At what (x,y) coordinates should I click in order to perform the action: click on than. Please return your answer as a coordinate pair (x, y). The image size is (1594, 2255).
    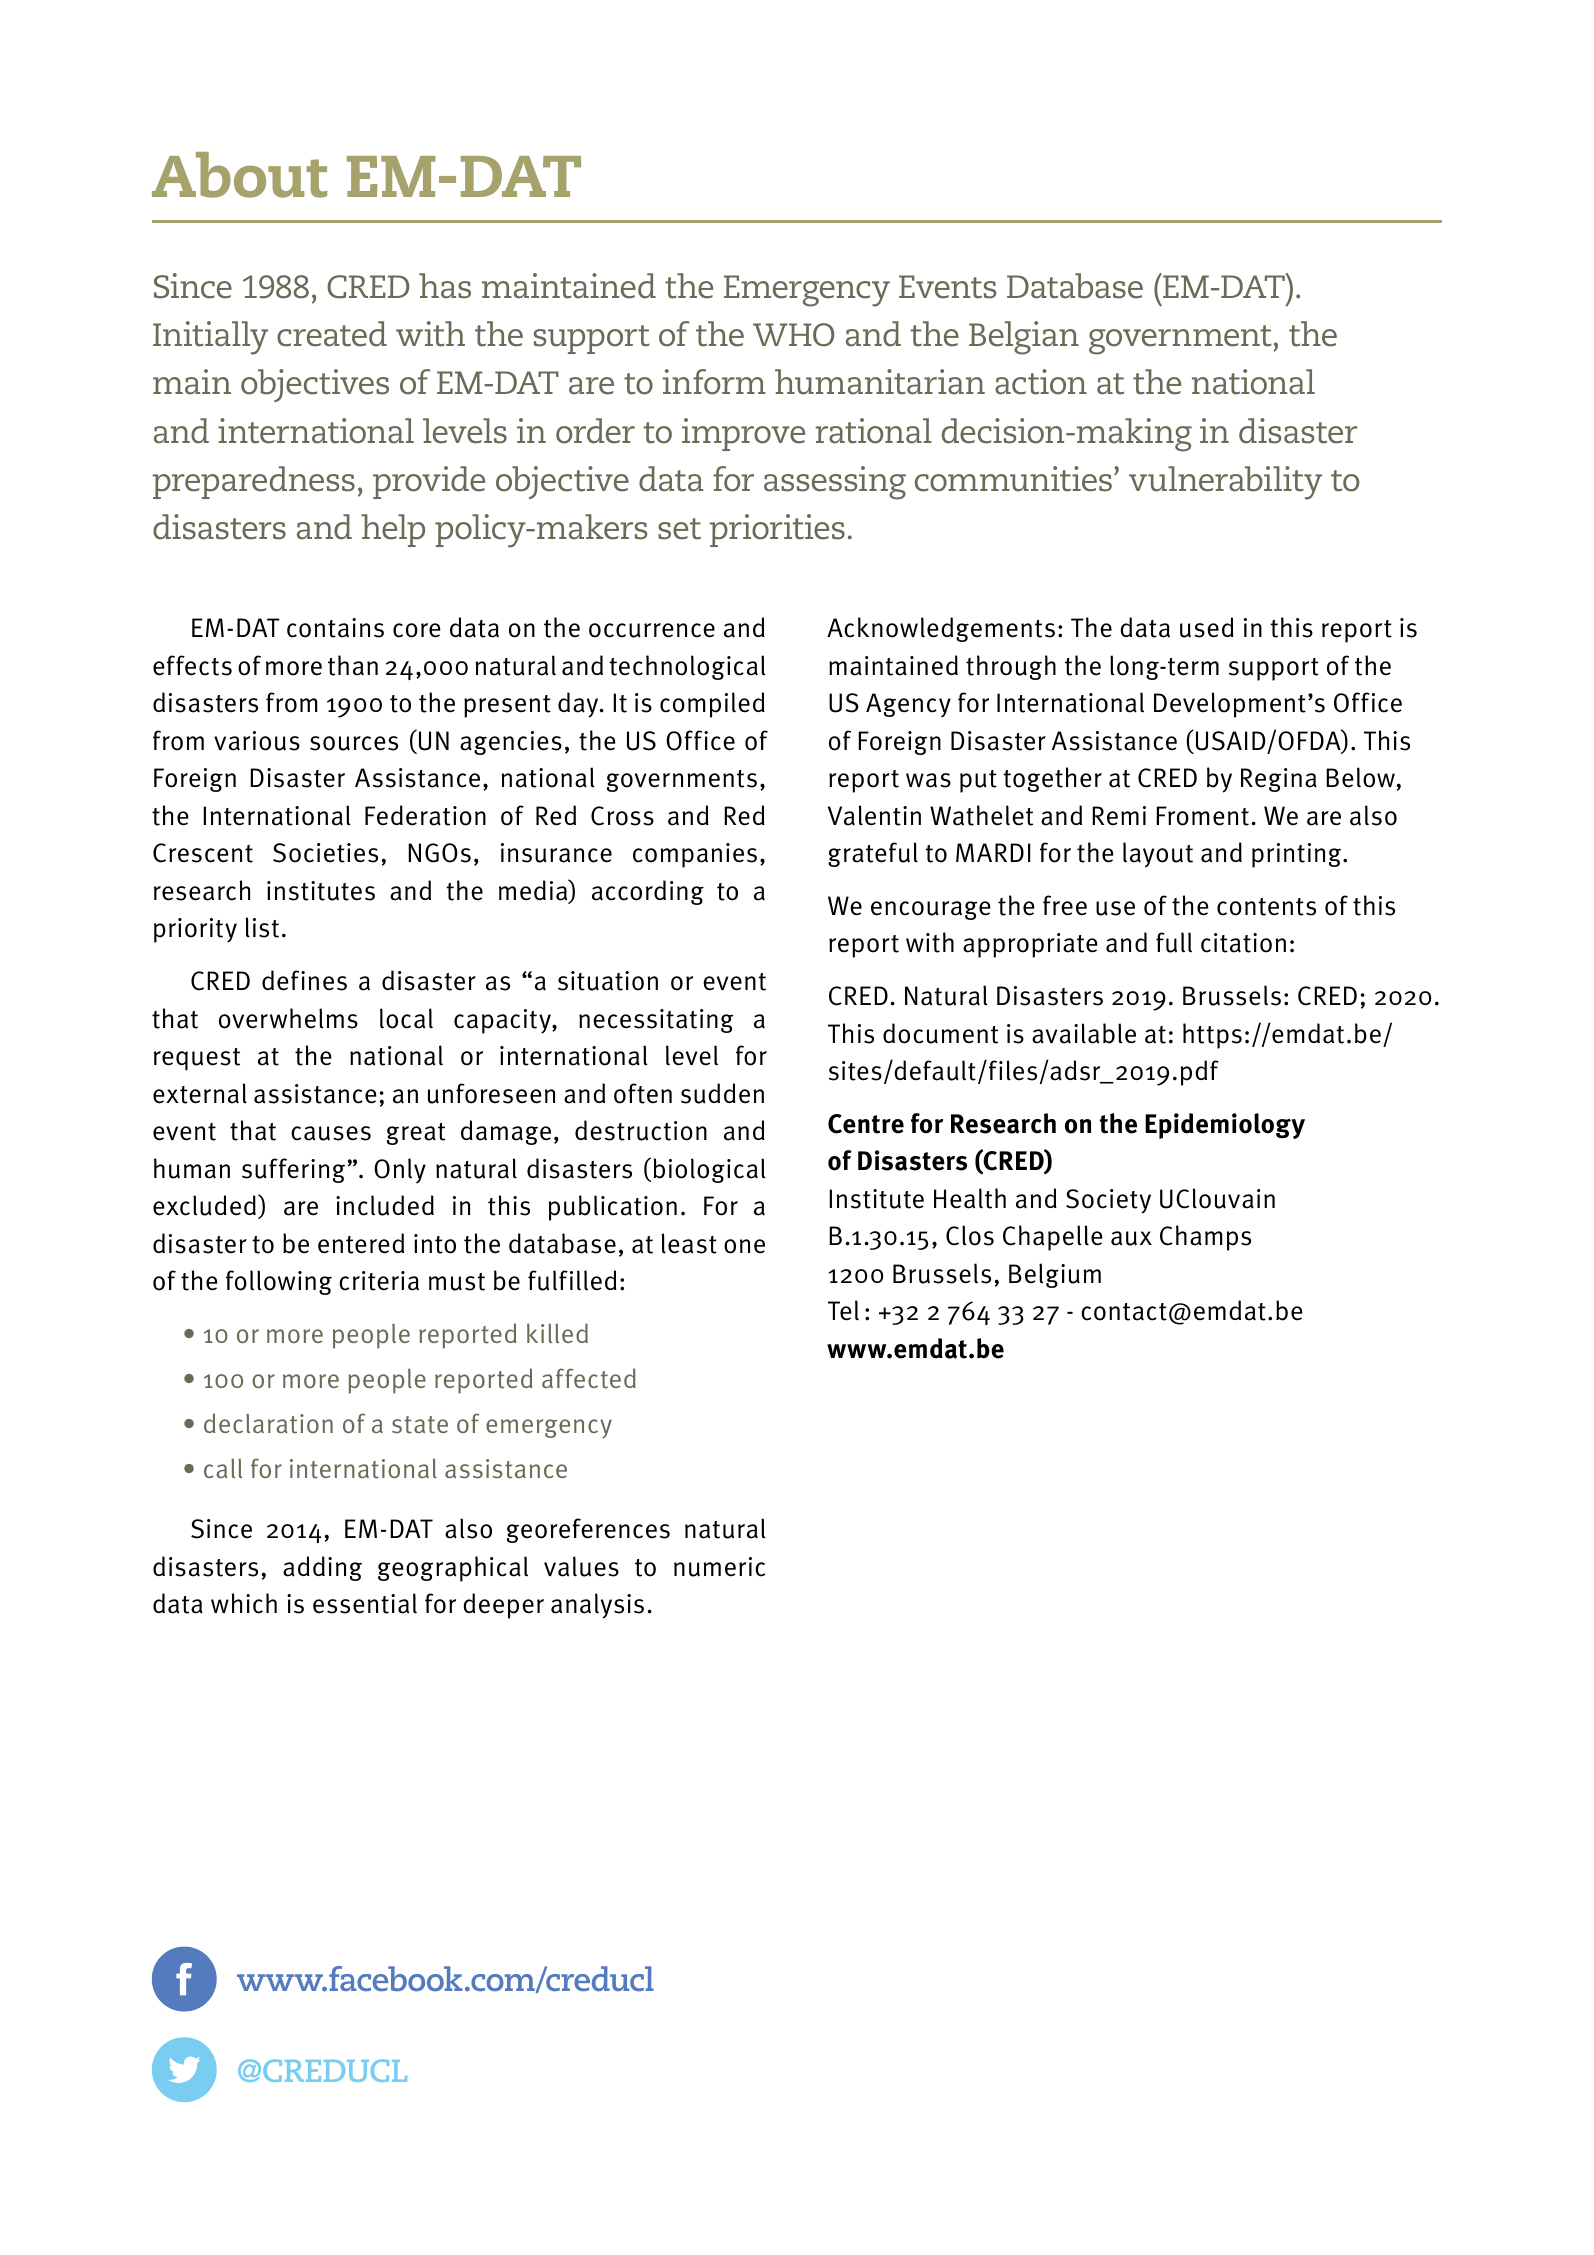
    Looking at the image, I should click on (353, 665).
